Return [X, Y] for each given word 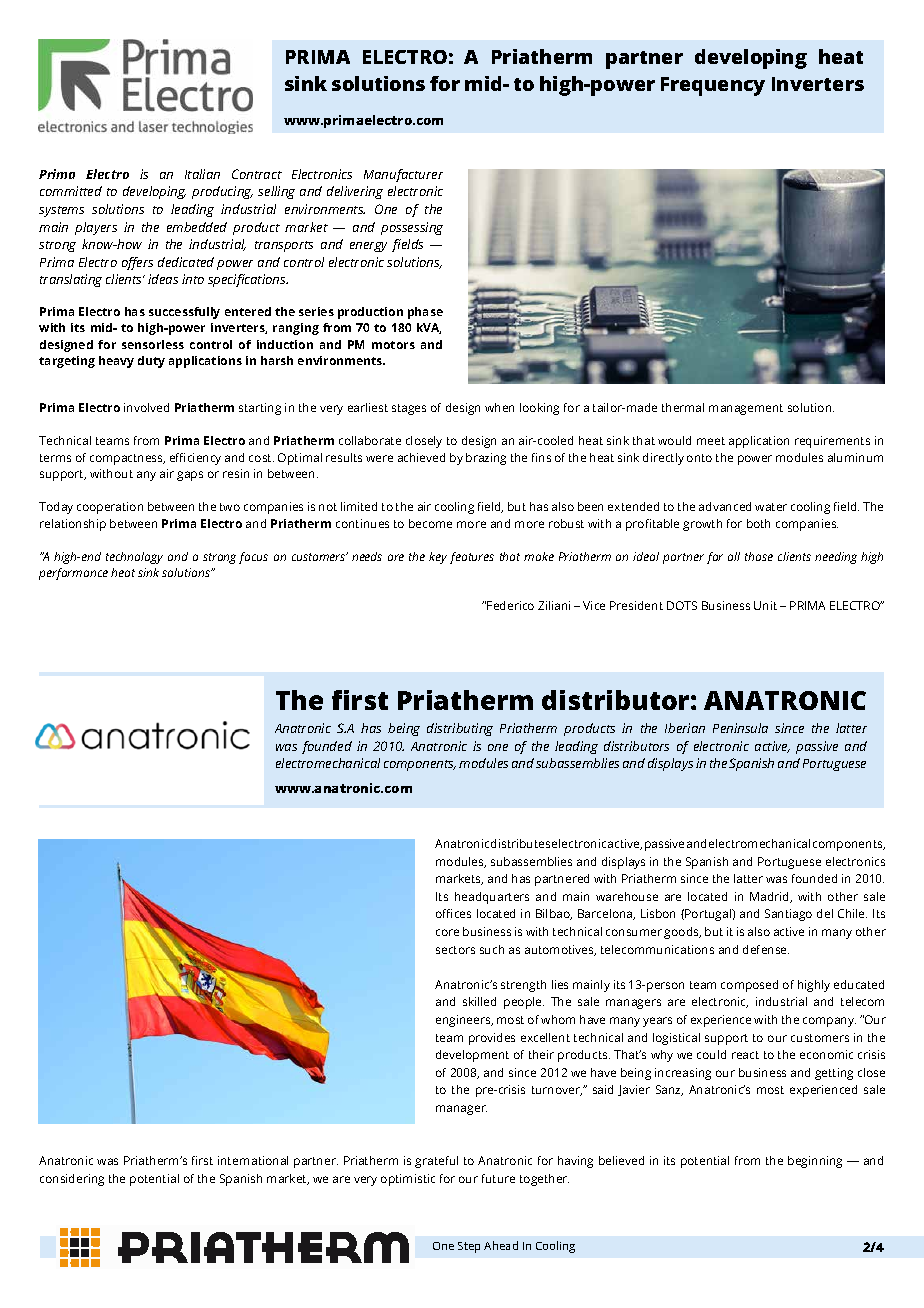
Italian [202, 174]
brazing [486, 459]
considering [72, 1180]
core [447, 932]
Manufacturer [403, 175]
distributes [520, 843]
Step [469, 1247]
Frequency [713, 86]
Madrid [771, 897]
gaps [190, 476]
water [771, 507]
